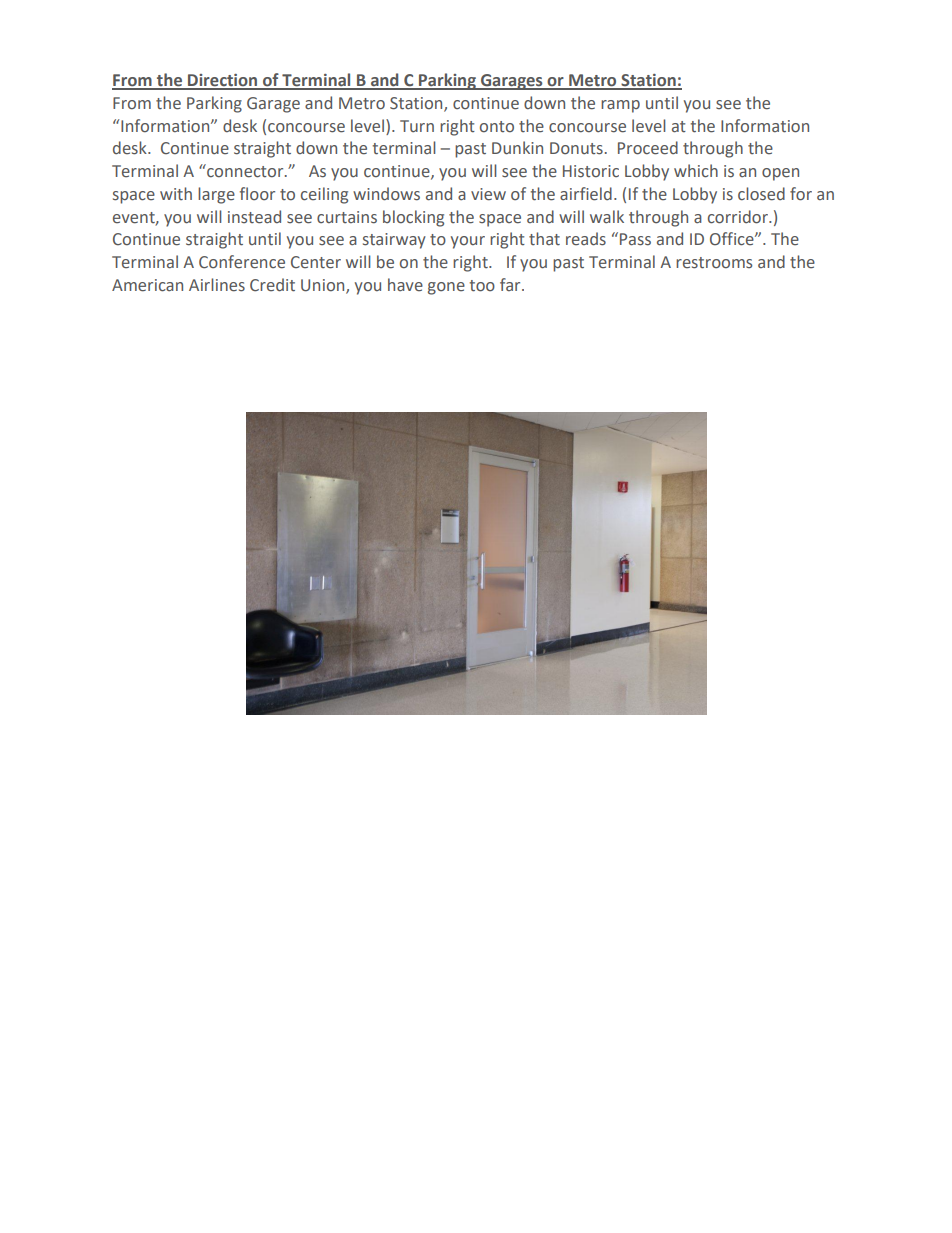 The image size is (952, 1233). What do you see at coordinates (497, 127) in the screenshot?
I see `onto` at bounding box center [497, 127].
